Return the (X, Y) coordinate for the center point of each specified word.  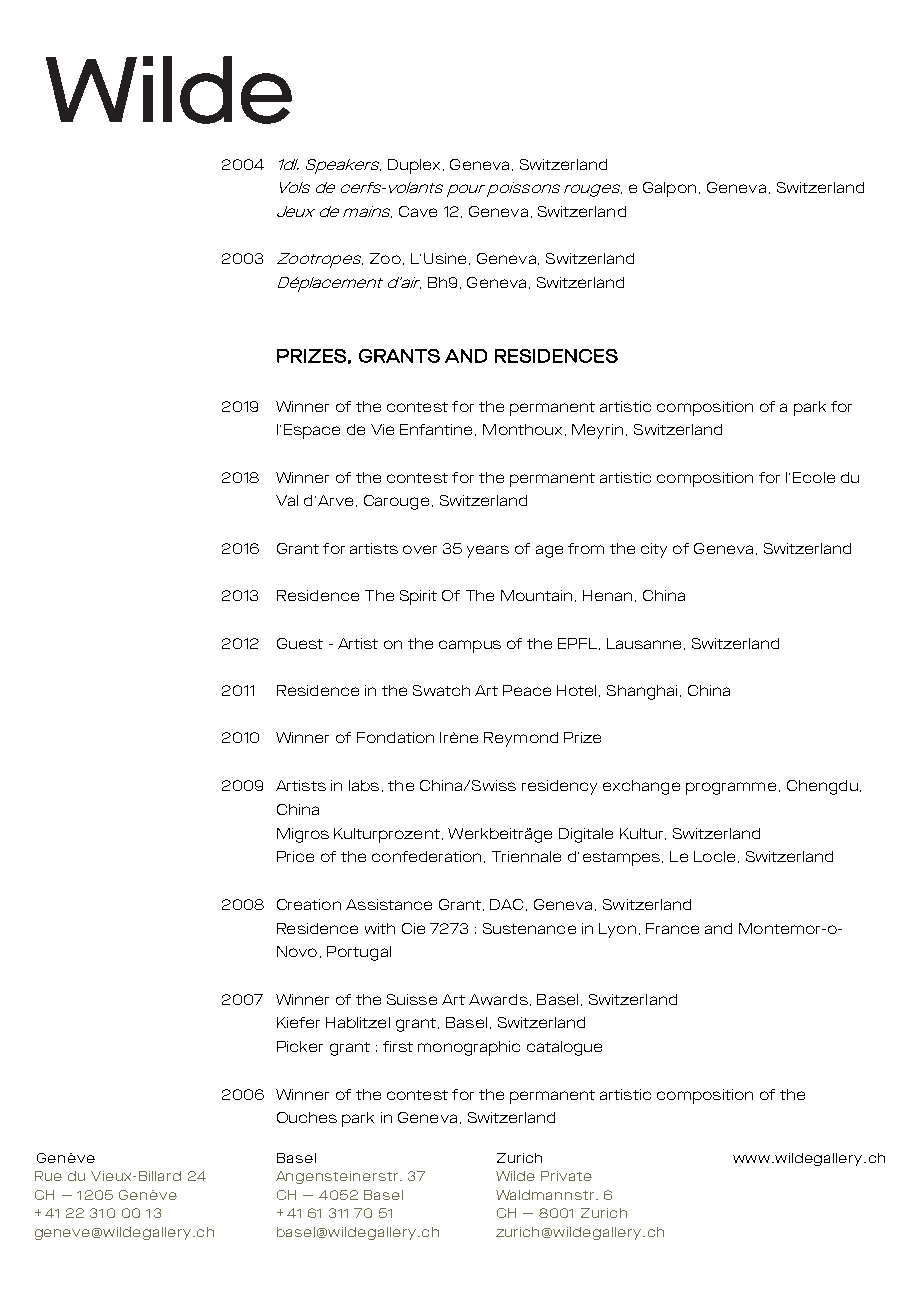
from (586, 548)
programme (731, 788)
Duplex (414, 166)
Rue (48, 1176)
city (654, 550)
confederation (426, 856)
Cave (418, 211)
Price (295, 856)
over (420, 549)
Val (287, 500)
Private (566, 1176)
